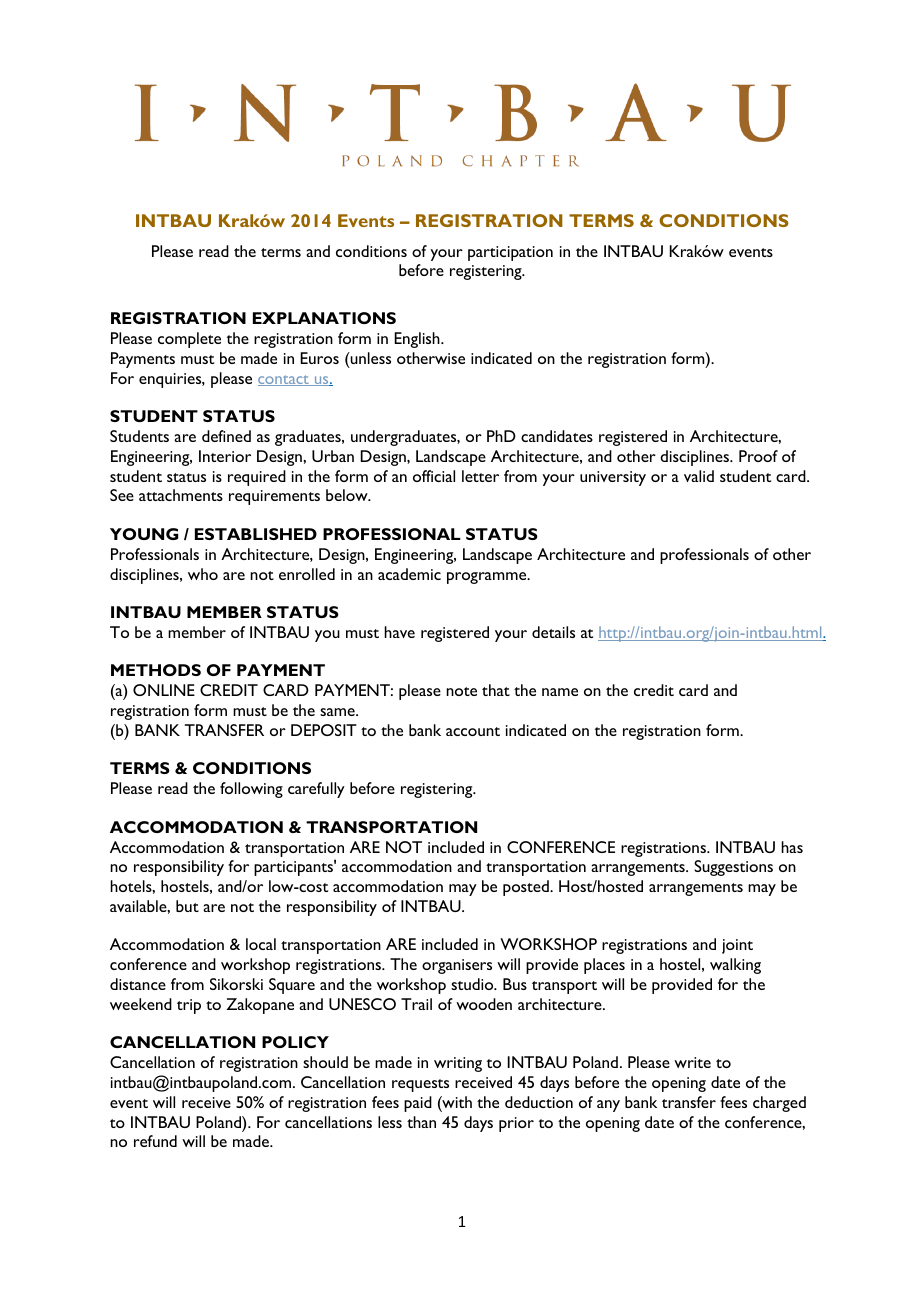 The height and width of the image is (1308, 924). Describe the element at coordinates (758, 456) in the image. I see `Proof` at that location.
